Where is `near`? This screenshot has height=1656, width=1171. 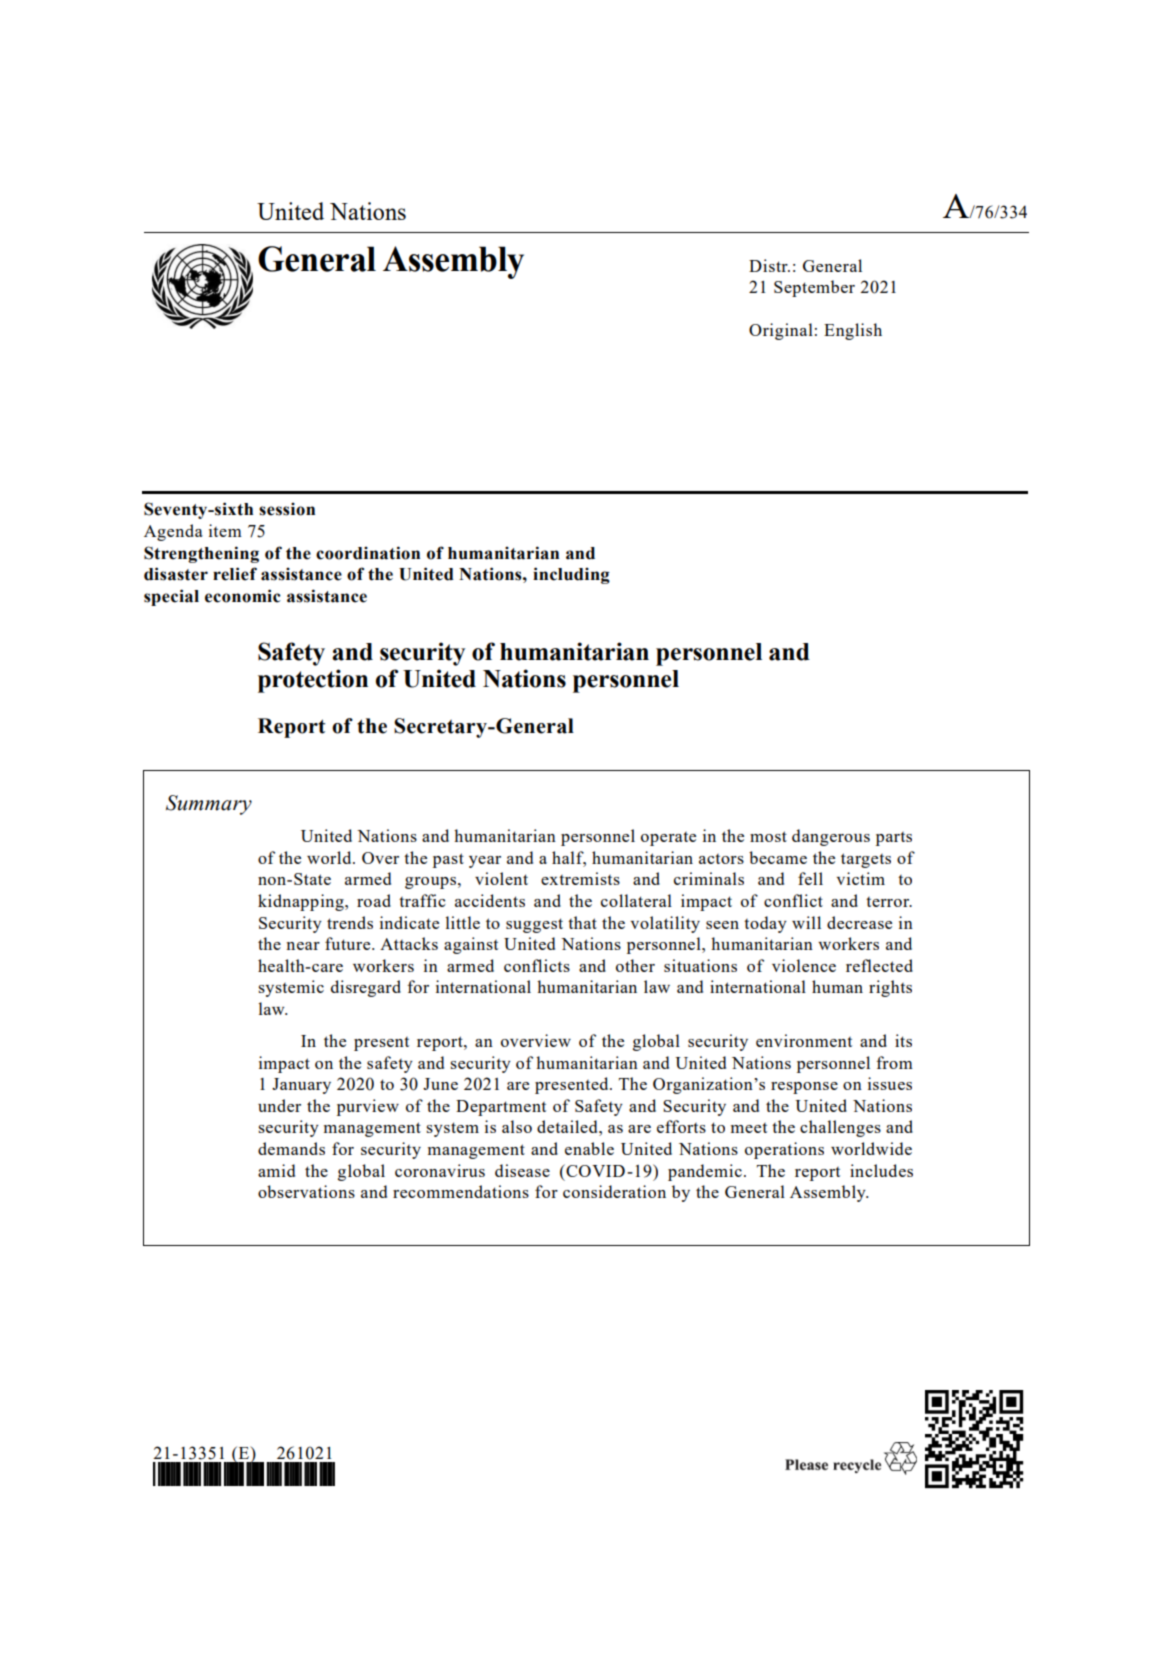 near is located at coordinates (303, 946).
